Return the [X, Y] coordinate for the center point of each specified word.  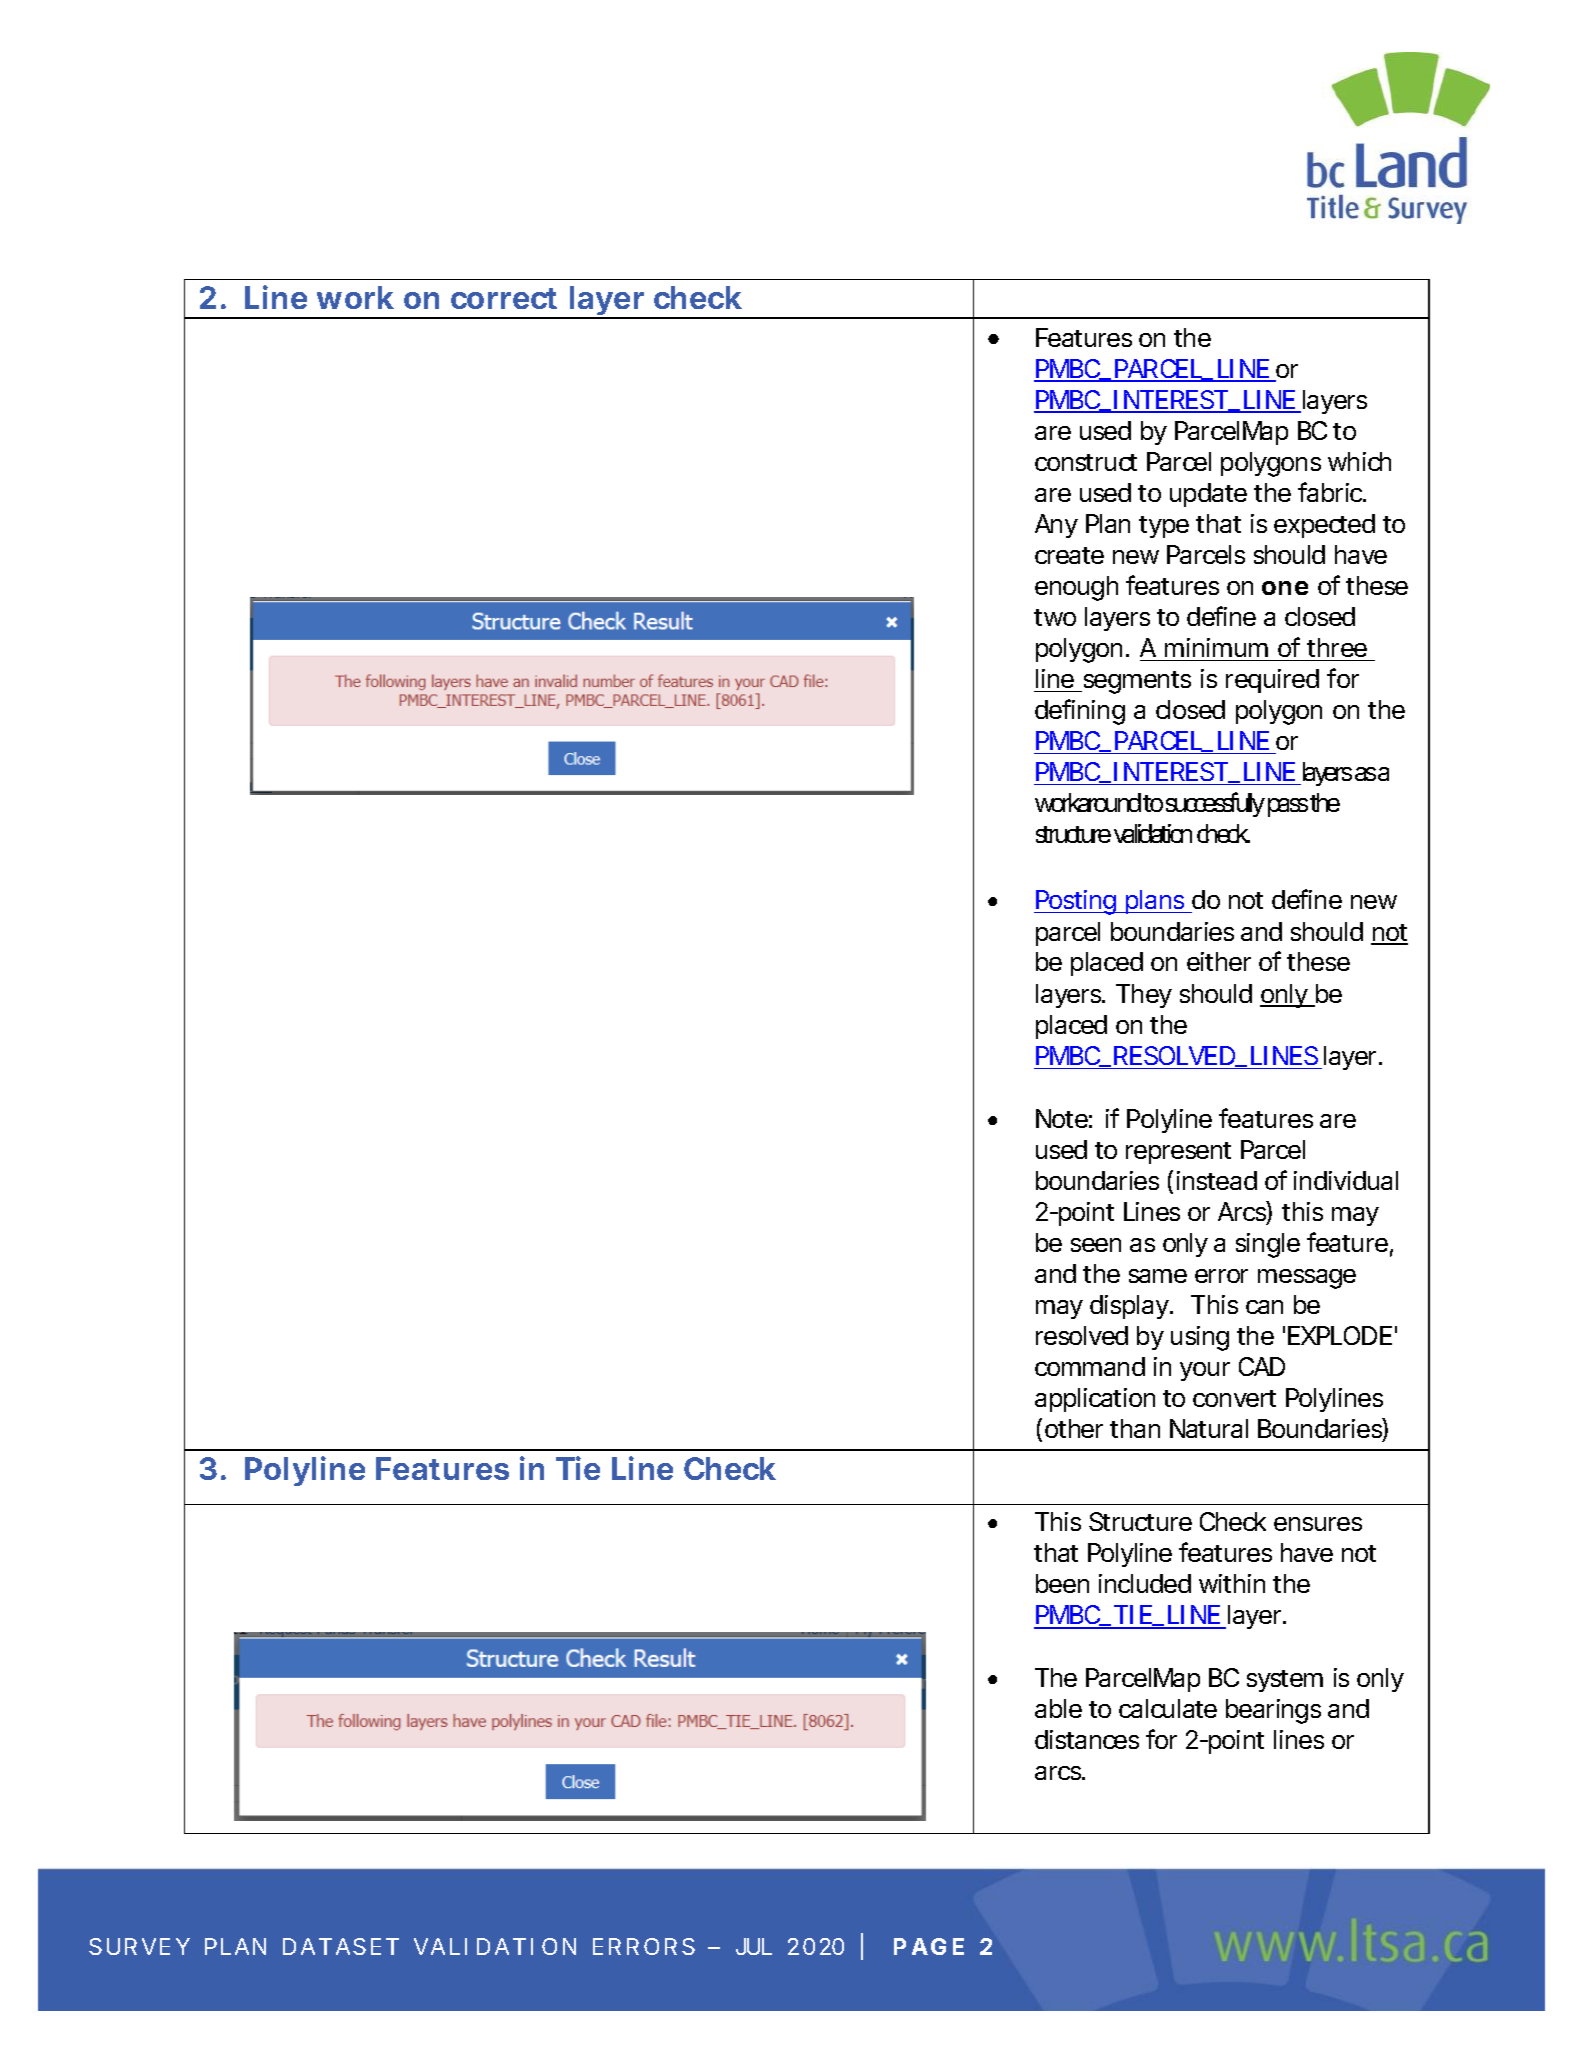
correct [504, 298]
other [1074, 1428]
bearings [1273, 1711]
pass [1289, 807]
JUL [754, 1946]
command [1090, 1366]
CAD [1262, 1366]
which [1359, 461]
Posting [1076, 902]
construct [1086, 462]
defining [1080, 712]
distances [1087, 1739]
